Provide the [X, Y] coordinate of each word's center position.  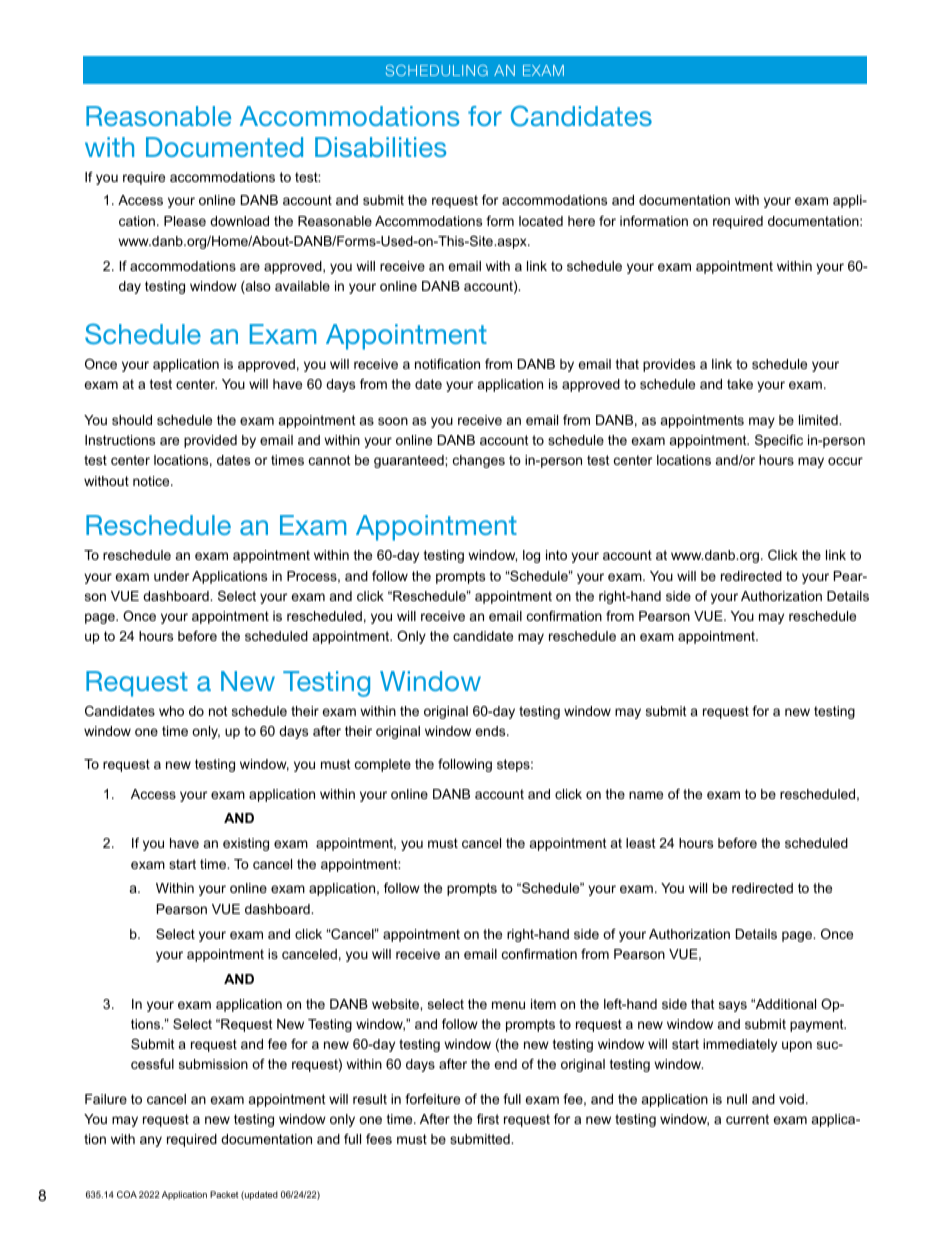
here [581, 221]
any [151, 1141]
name [646, 795]
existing [246, 844]
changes [479, 461]
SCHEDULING [437, 70]
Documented [224, 147]
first [488, 1119]
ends [491, 731]
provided [210, 441]
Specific [779, 441]
